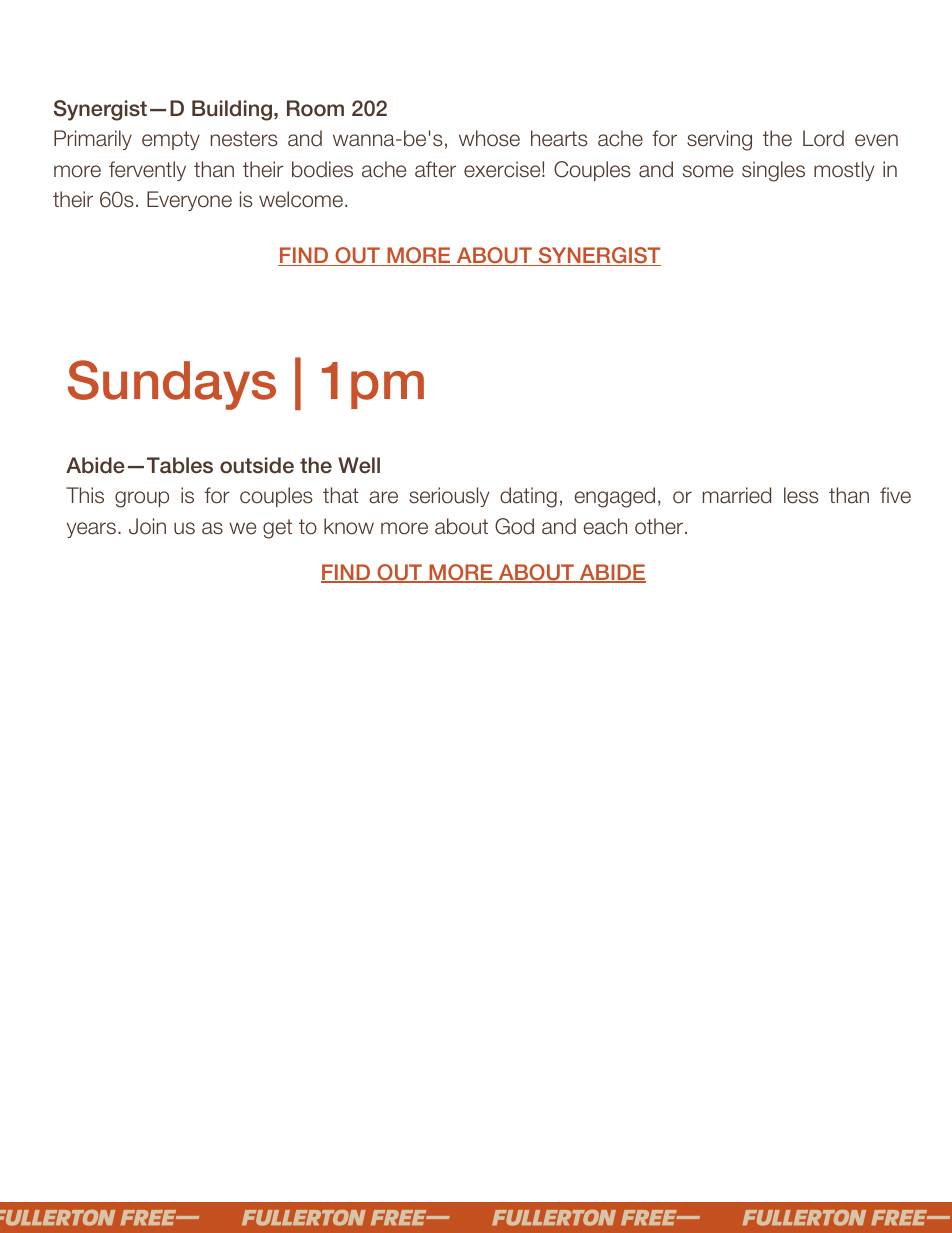 Image resolution: width=952 pixels, height=1233 pixels. I want to click on singles, so click(773, 171).
